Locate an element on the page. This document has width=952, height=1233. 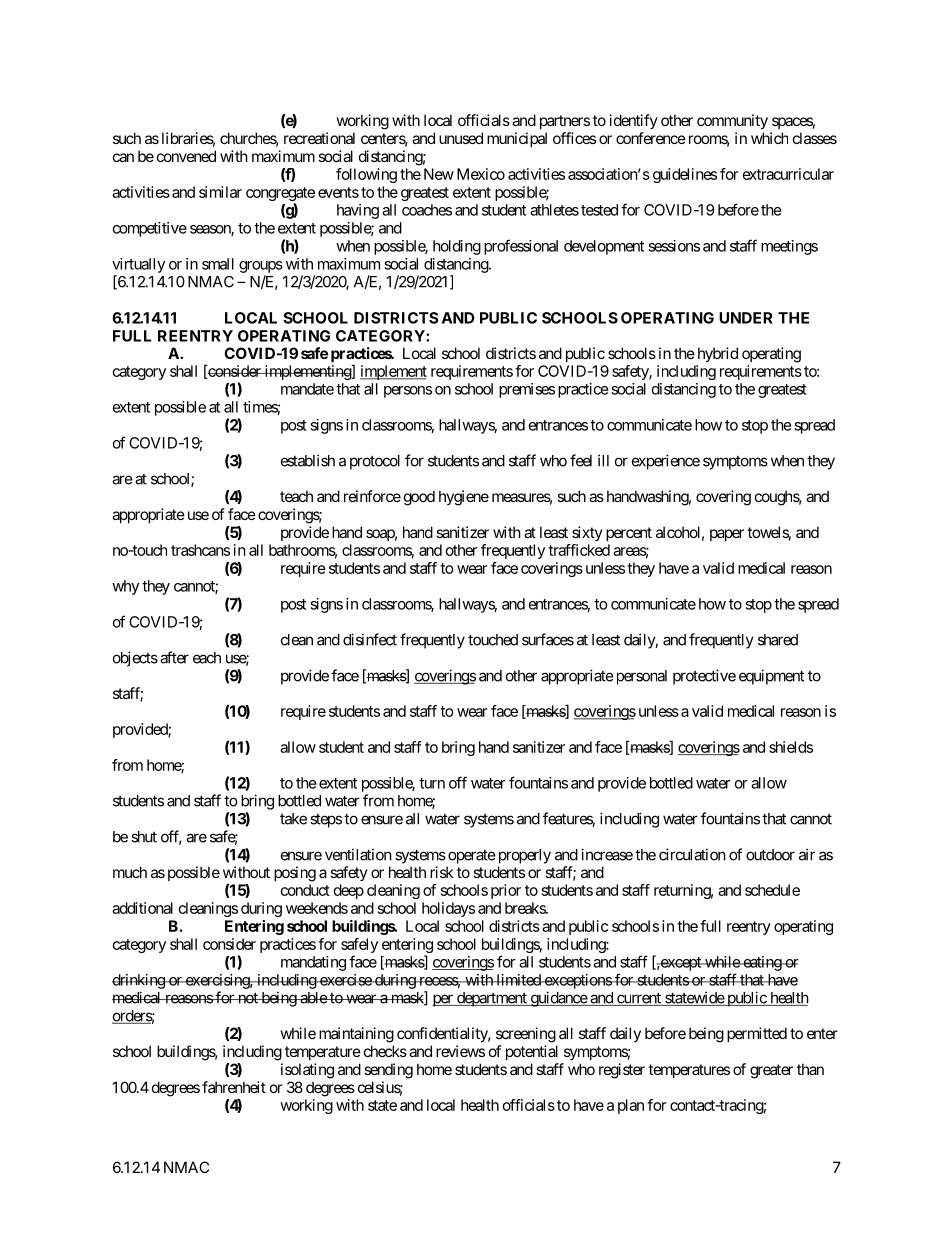
fahrenheit is located at coordinates (234, 1087).
